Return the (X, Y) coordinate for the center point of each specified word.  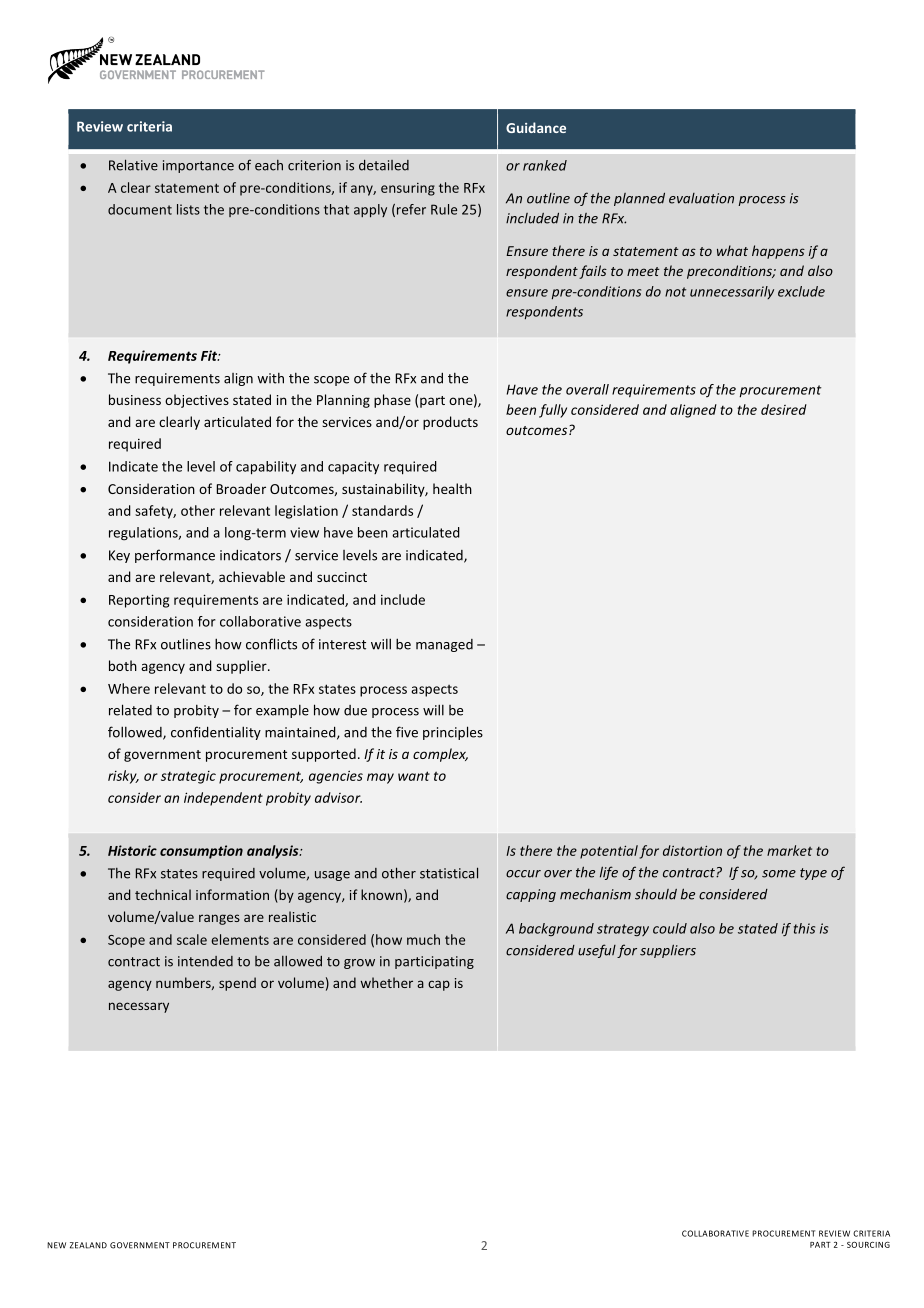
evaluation (701, 198)
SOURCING (868, 1245)
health (452, 488)
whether (387, 982)
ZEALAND (88, 1245)
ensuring (408, 189)
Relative (133, 165)
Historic (132, 850)
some (779, 874)
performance (175, 556)
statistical (449, 873)
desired (784, 409)
